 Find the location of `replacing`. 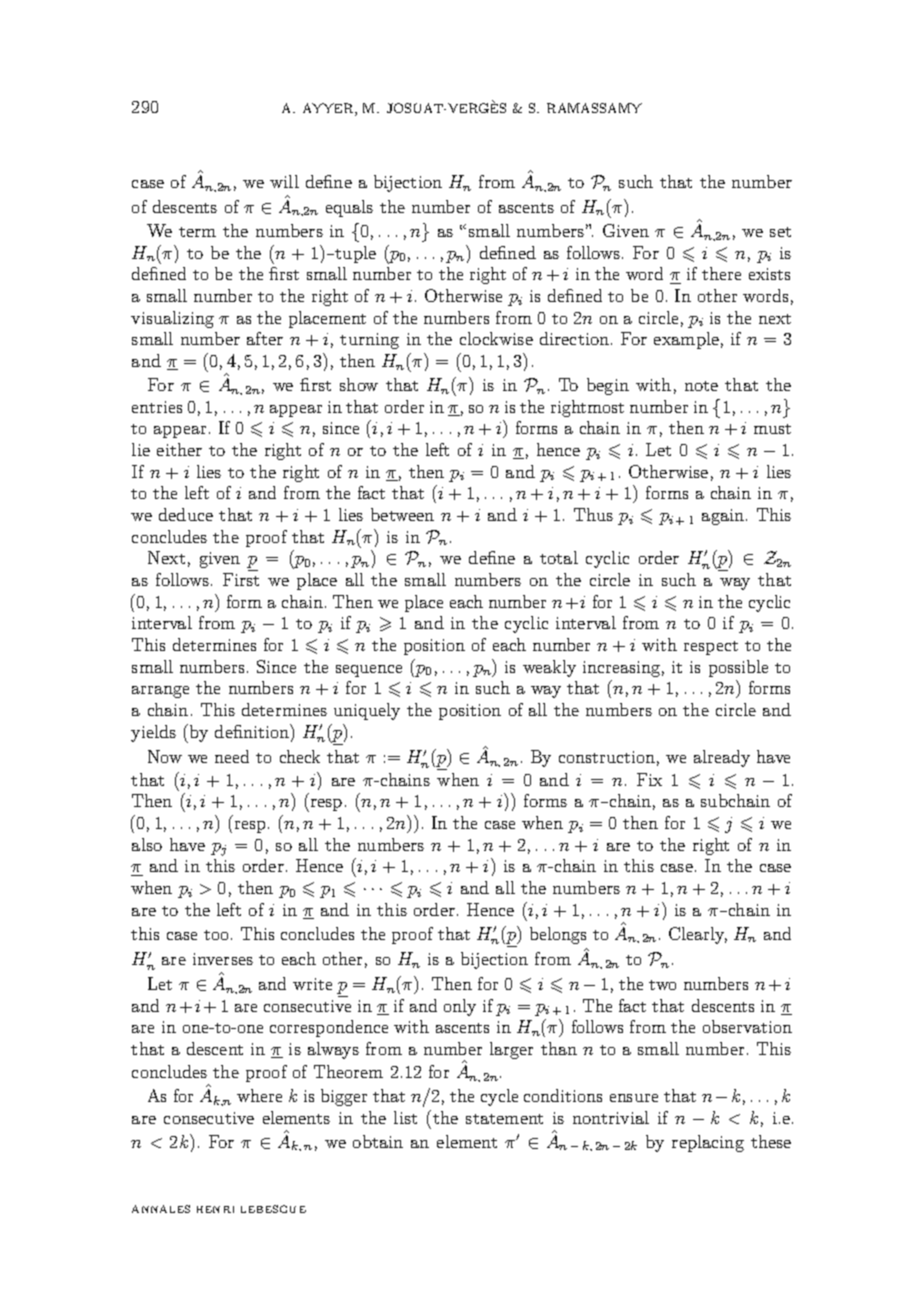

replacing is located at coordinates (708, 1143).
